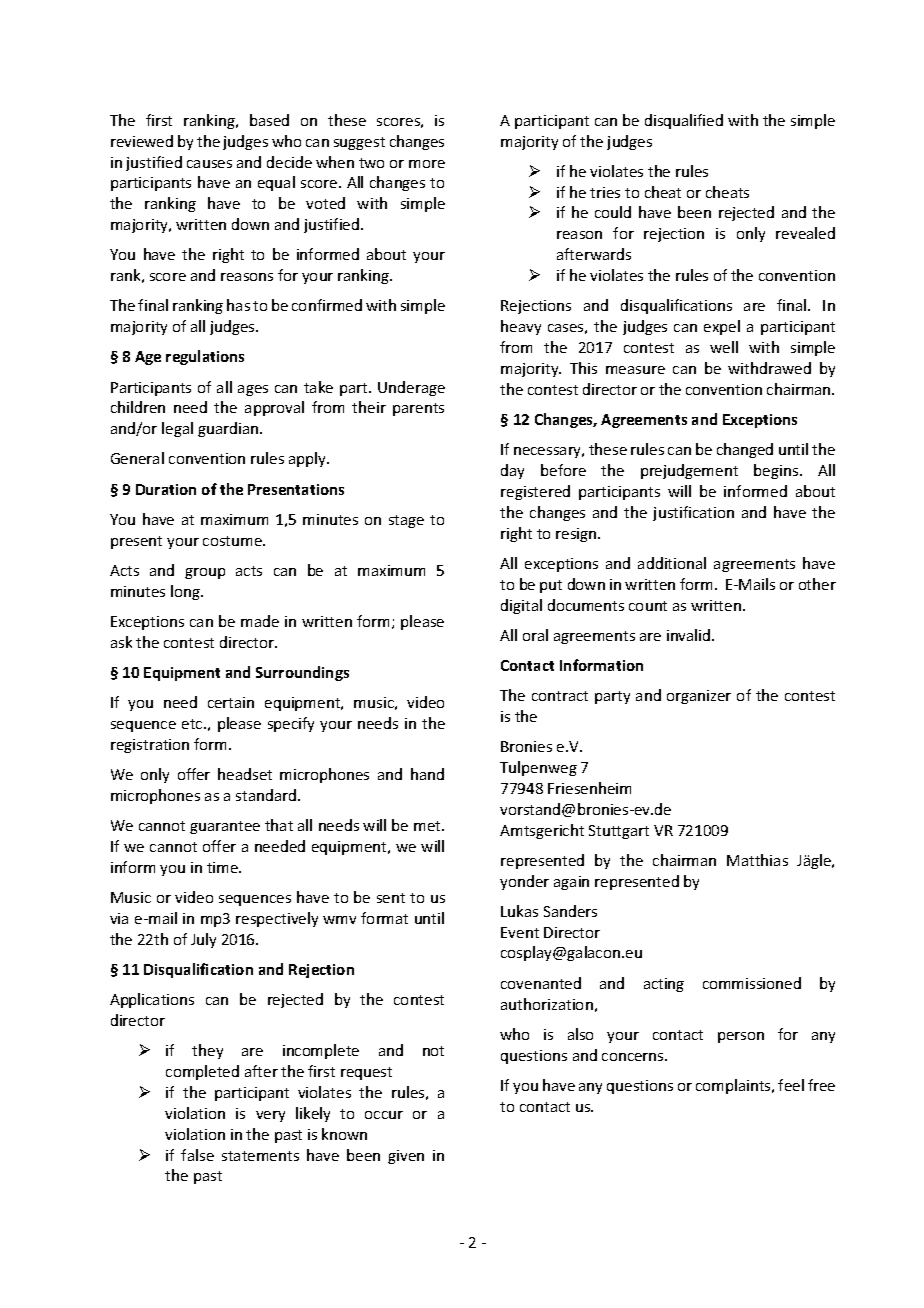  Describe the element at coordinates (690, 635) in the screenshot. I see `invalid` at that location.
